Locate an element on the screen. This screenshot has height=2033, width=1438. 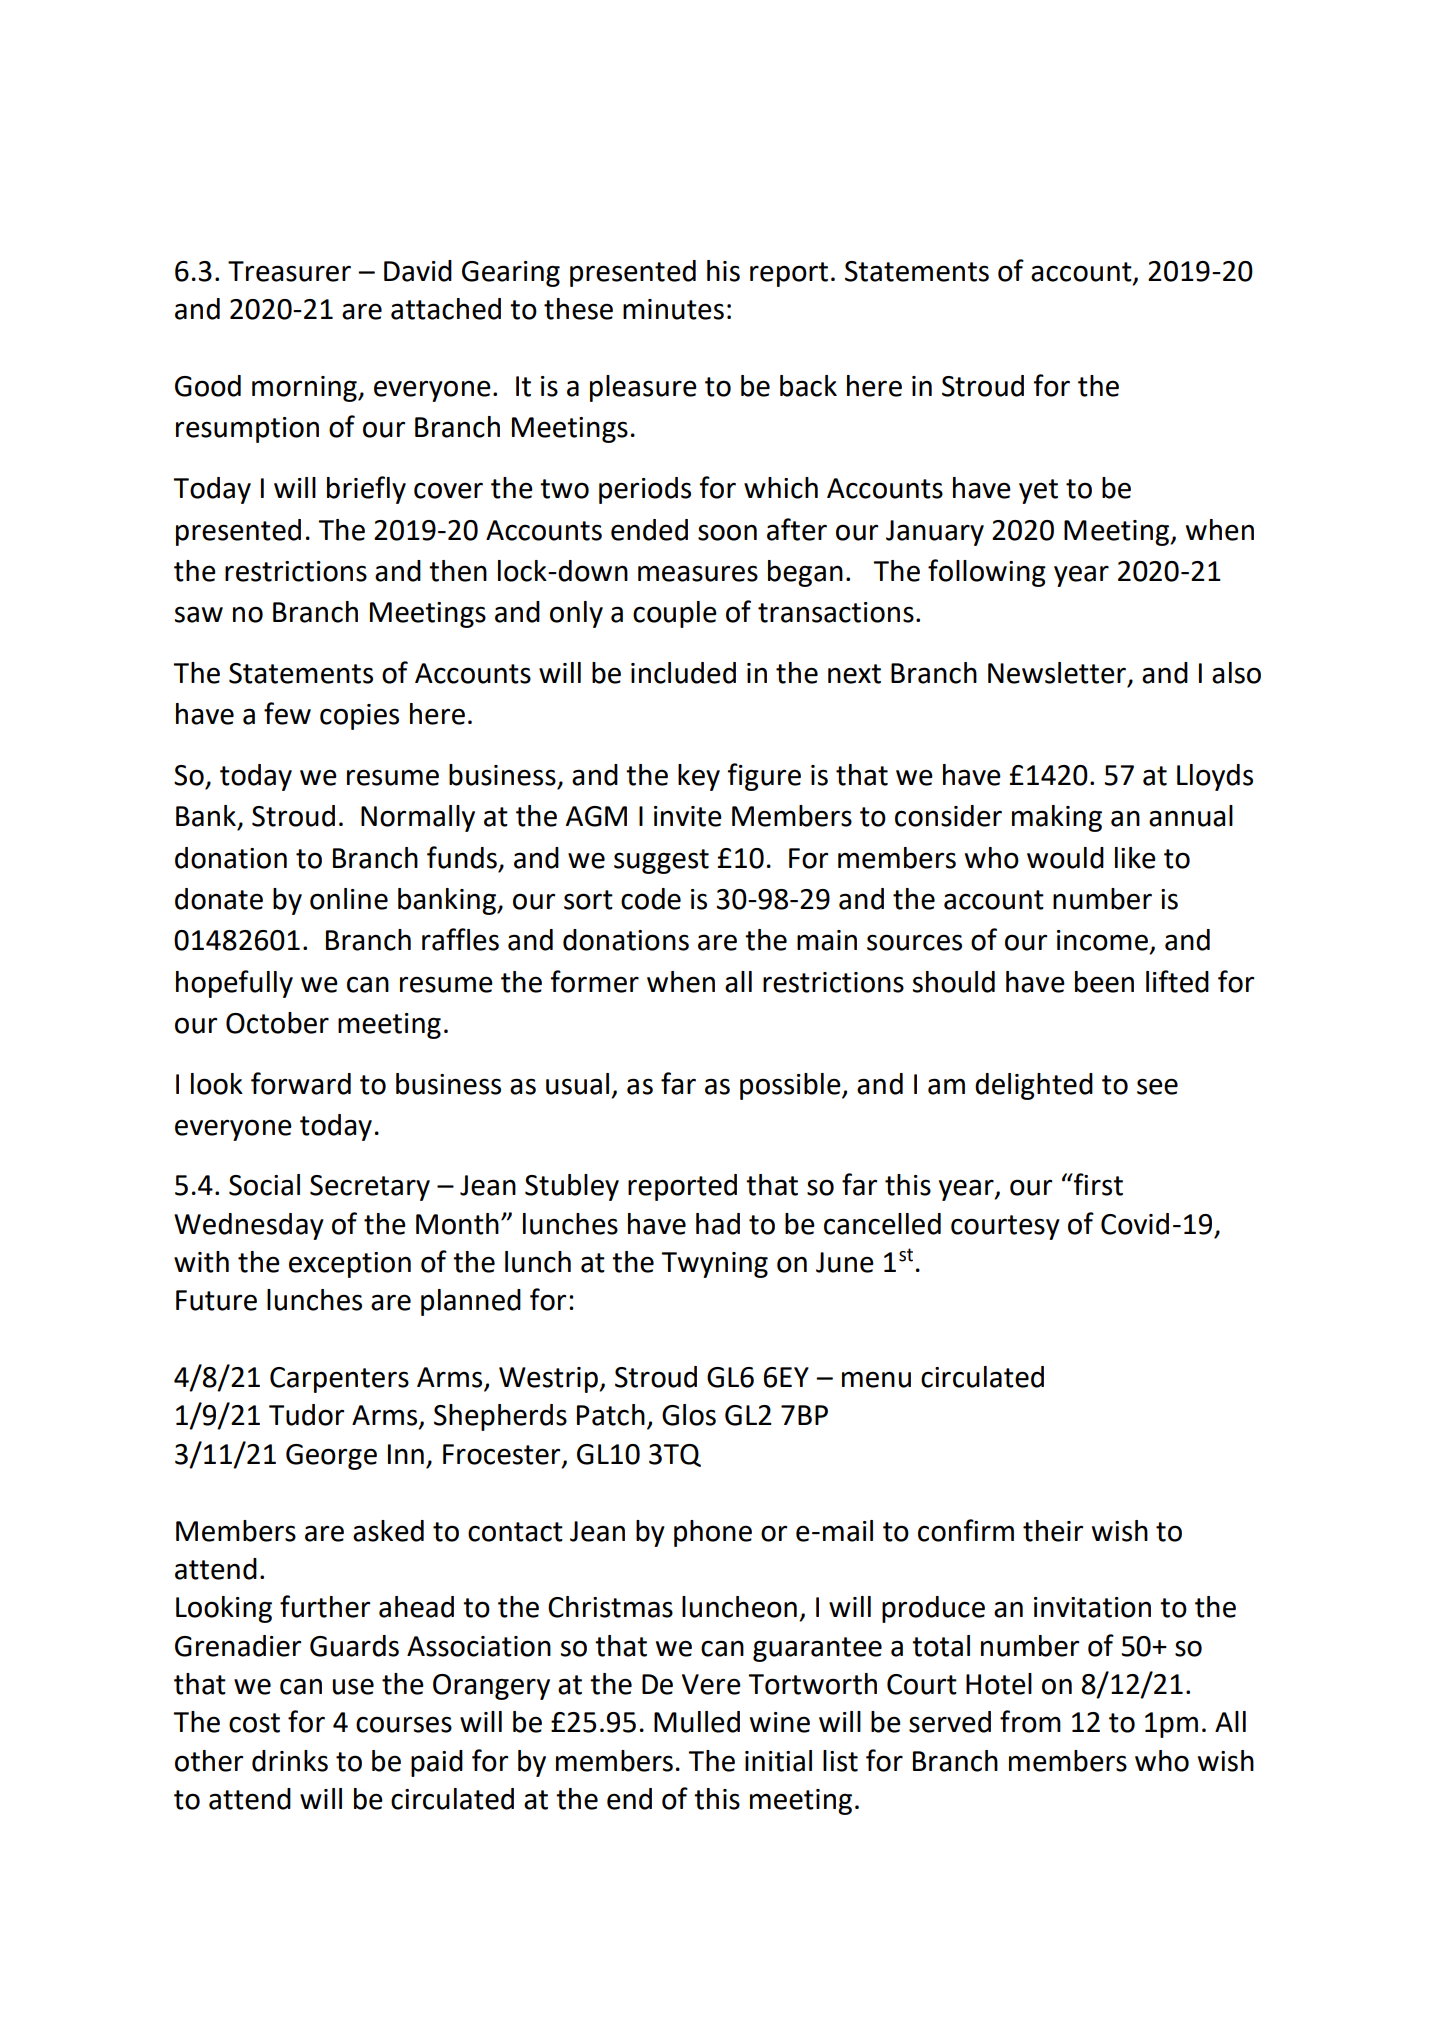
key is located at coordinates (699, 777).
